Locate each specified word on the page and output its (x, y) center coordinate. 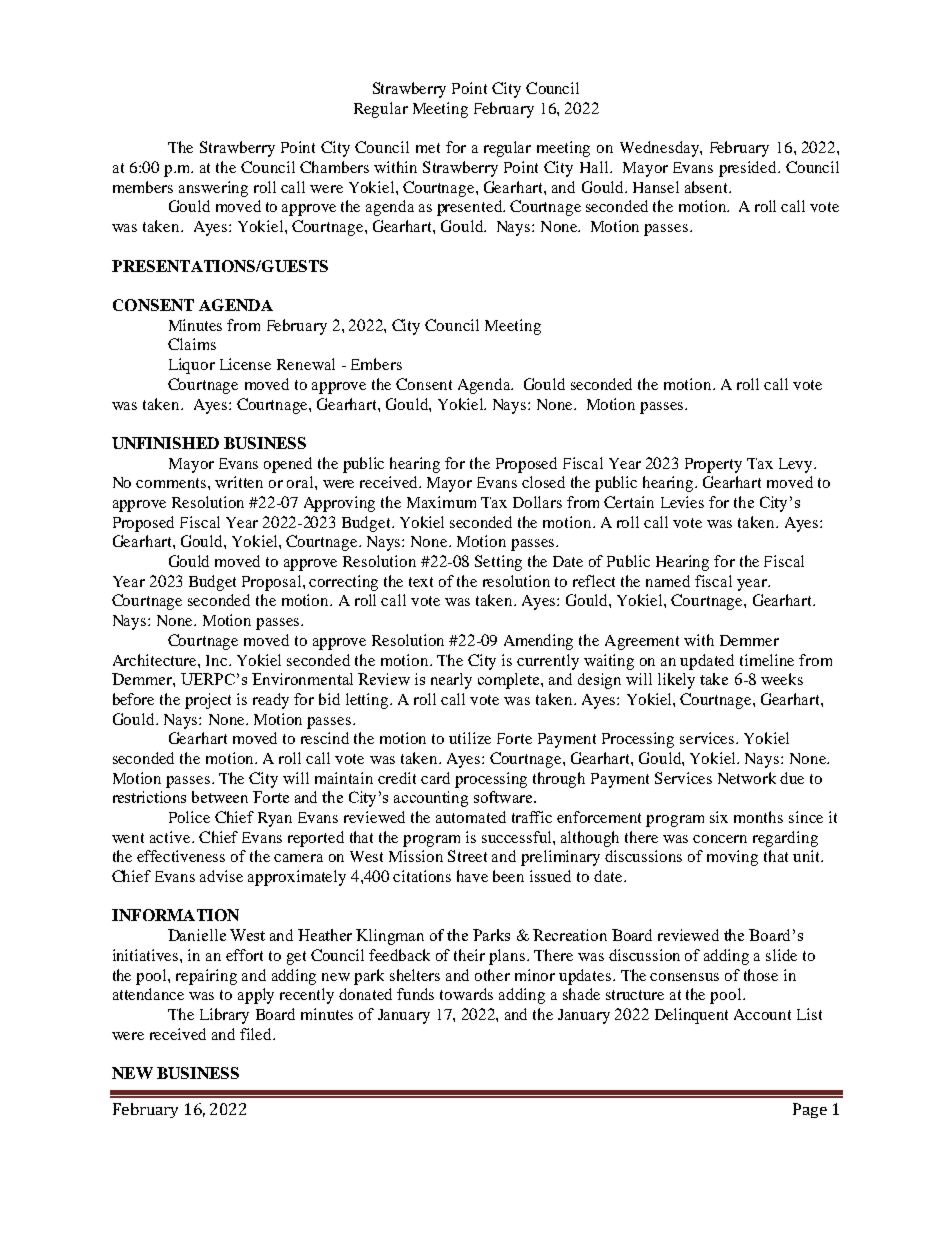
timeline (767, 660)
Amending (538, 642)
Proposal (273, 583)
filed (257, 1034)
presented (470, 208)
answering (213, 189)
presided (749, 169)
